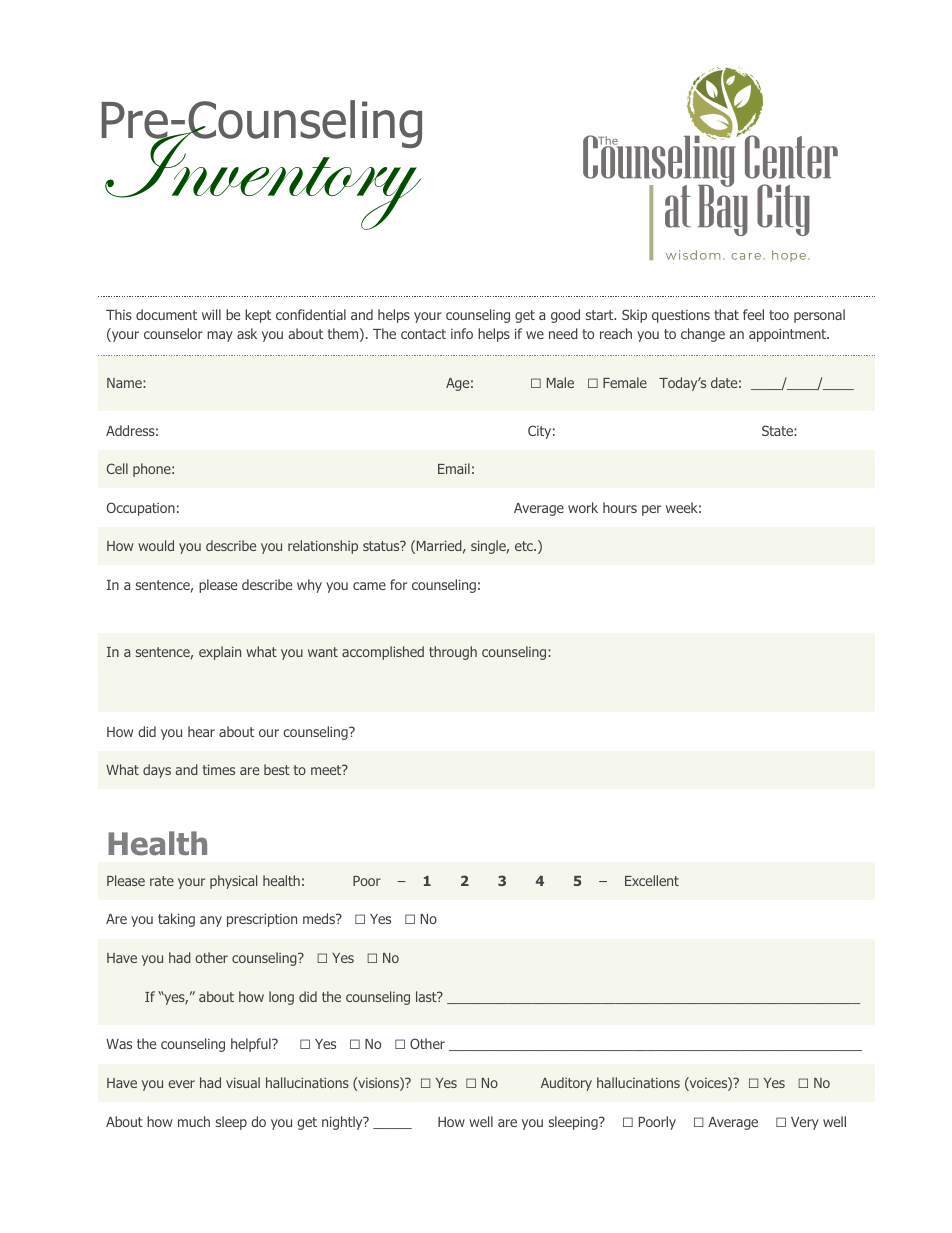  What do you see at coordinates (462, 333) in the screenshot?
I see `info` at bounding box center [462, 333].
